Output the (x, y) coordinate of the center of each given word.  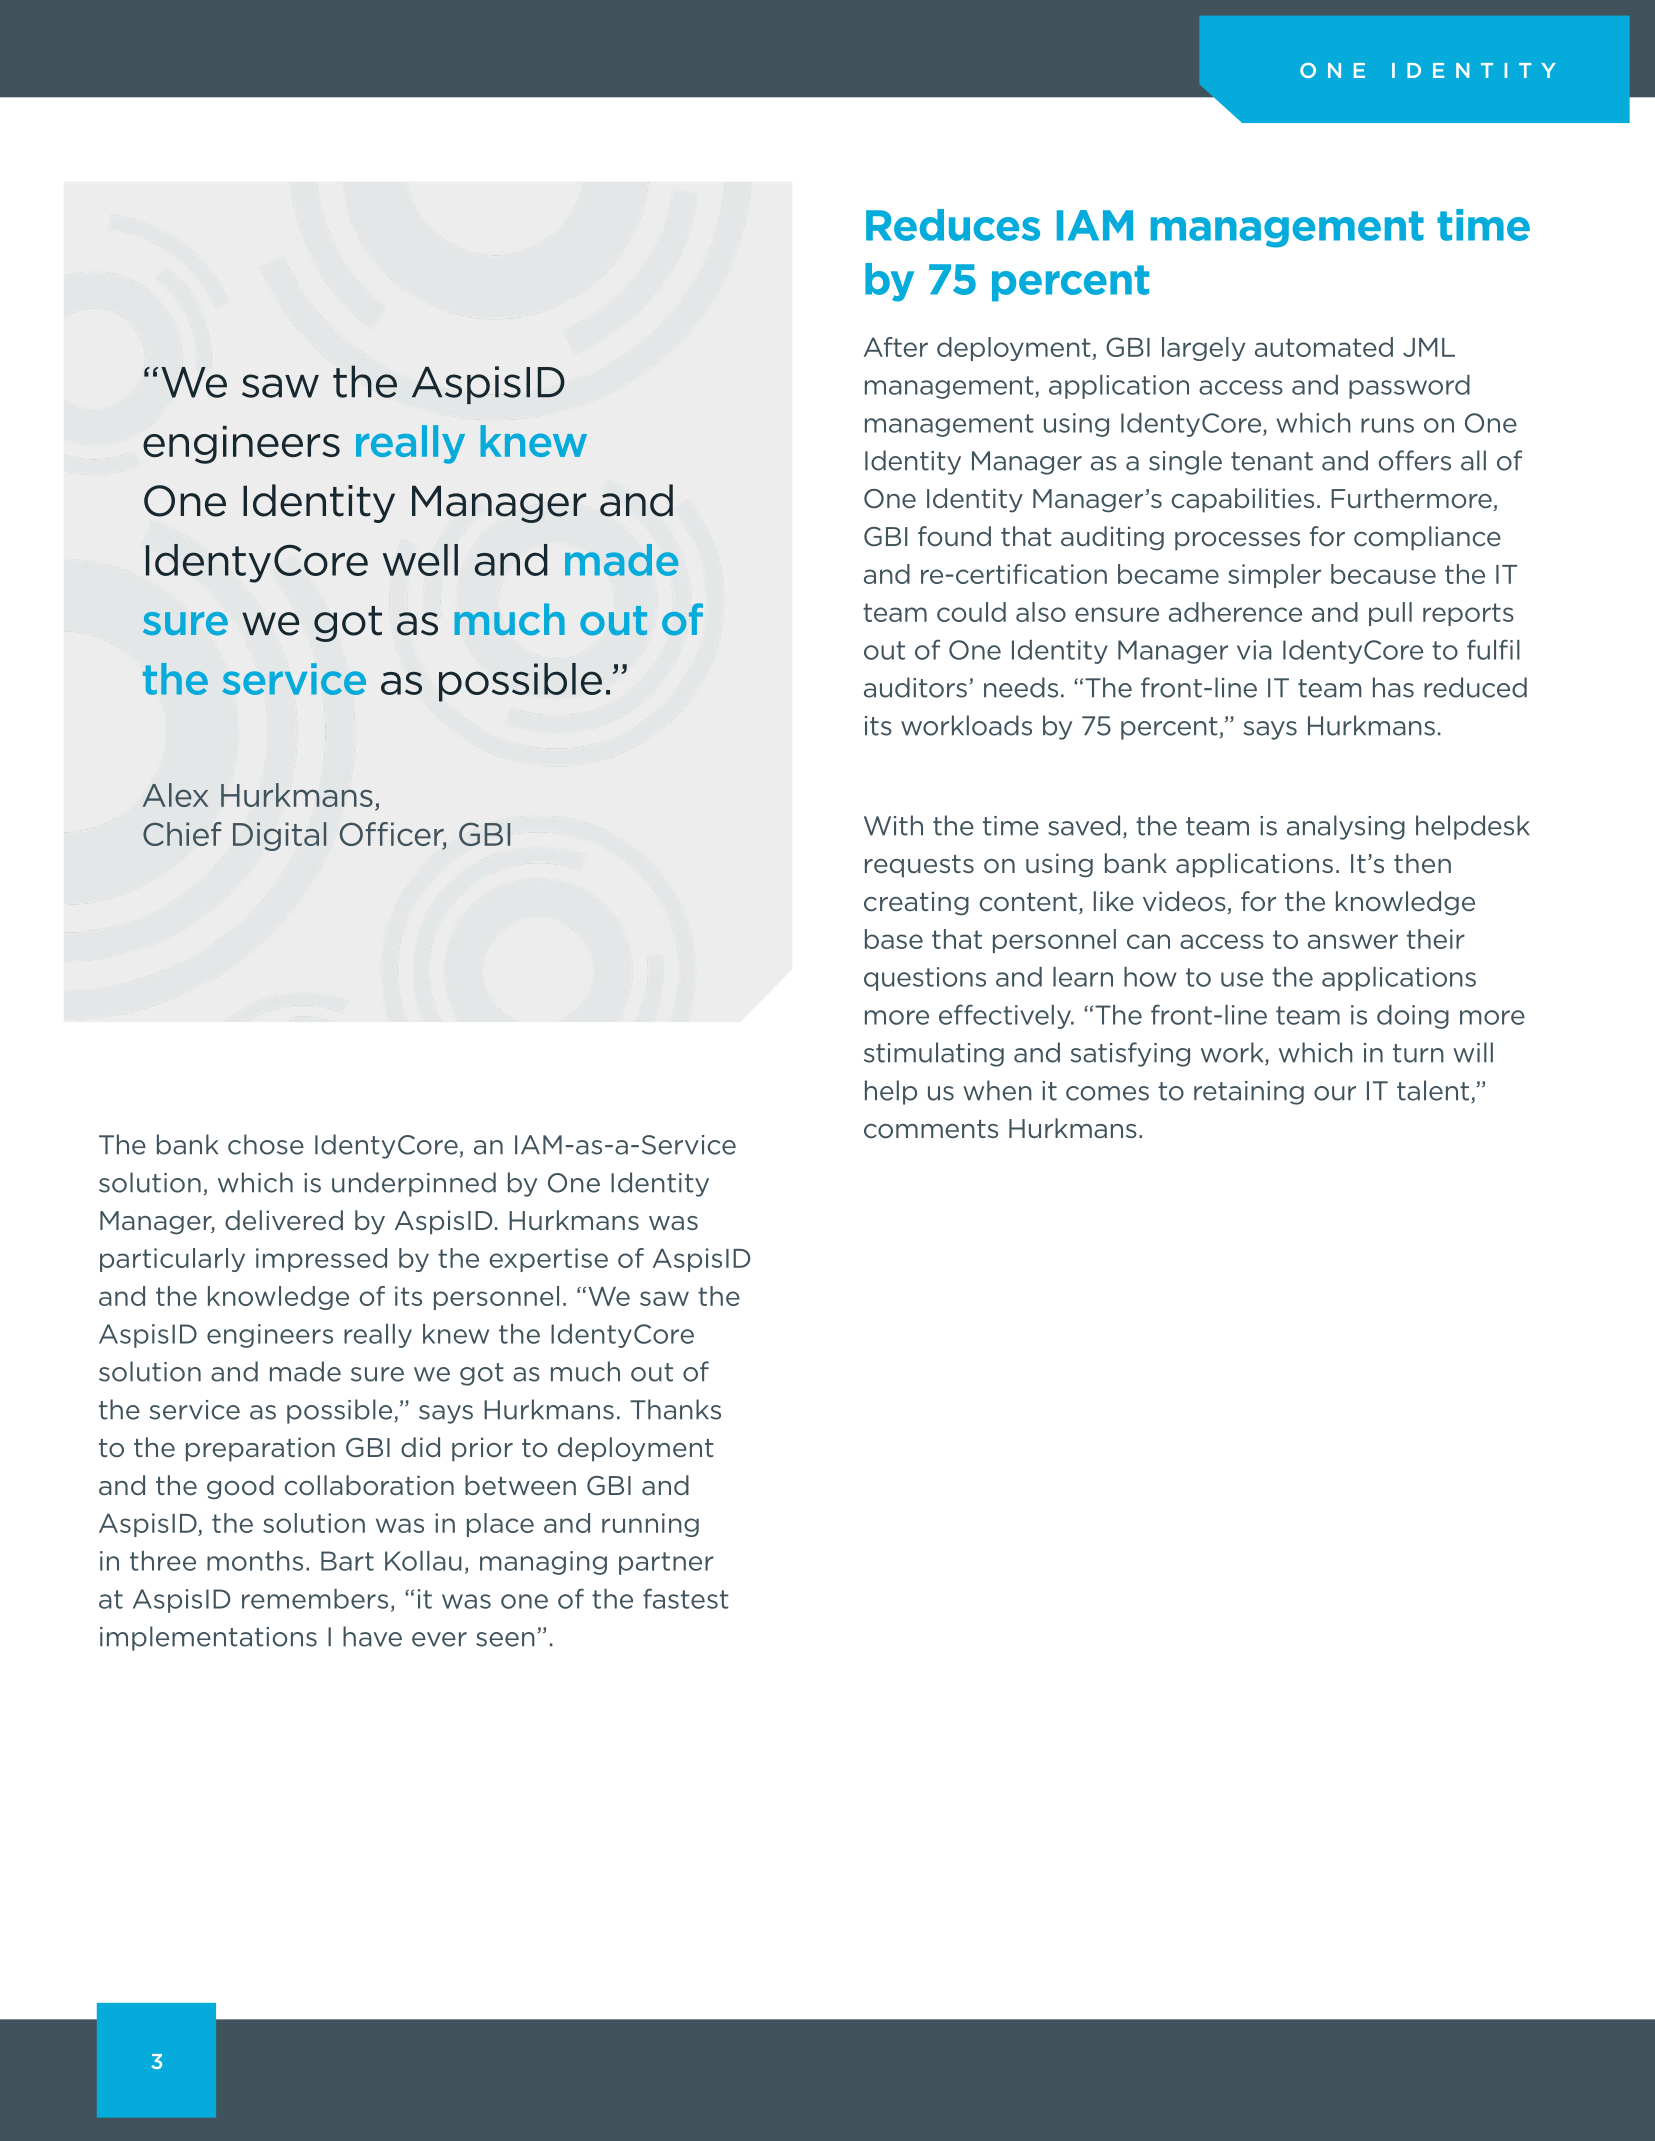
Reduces (953, 225)
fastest (686, 1598)
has (1393, 687)
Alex (175, 795)
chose (266, 1144)
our (1335, 1093)
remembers (315, 1599)
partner (666, 1563)
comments (931, 1129)
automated (1324, 347)
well (420, 560)
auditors (915, 687)
